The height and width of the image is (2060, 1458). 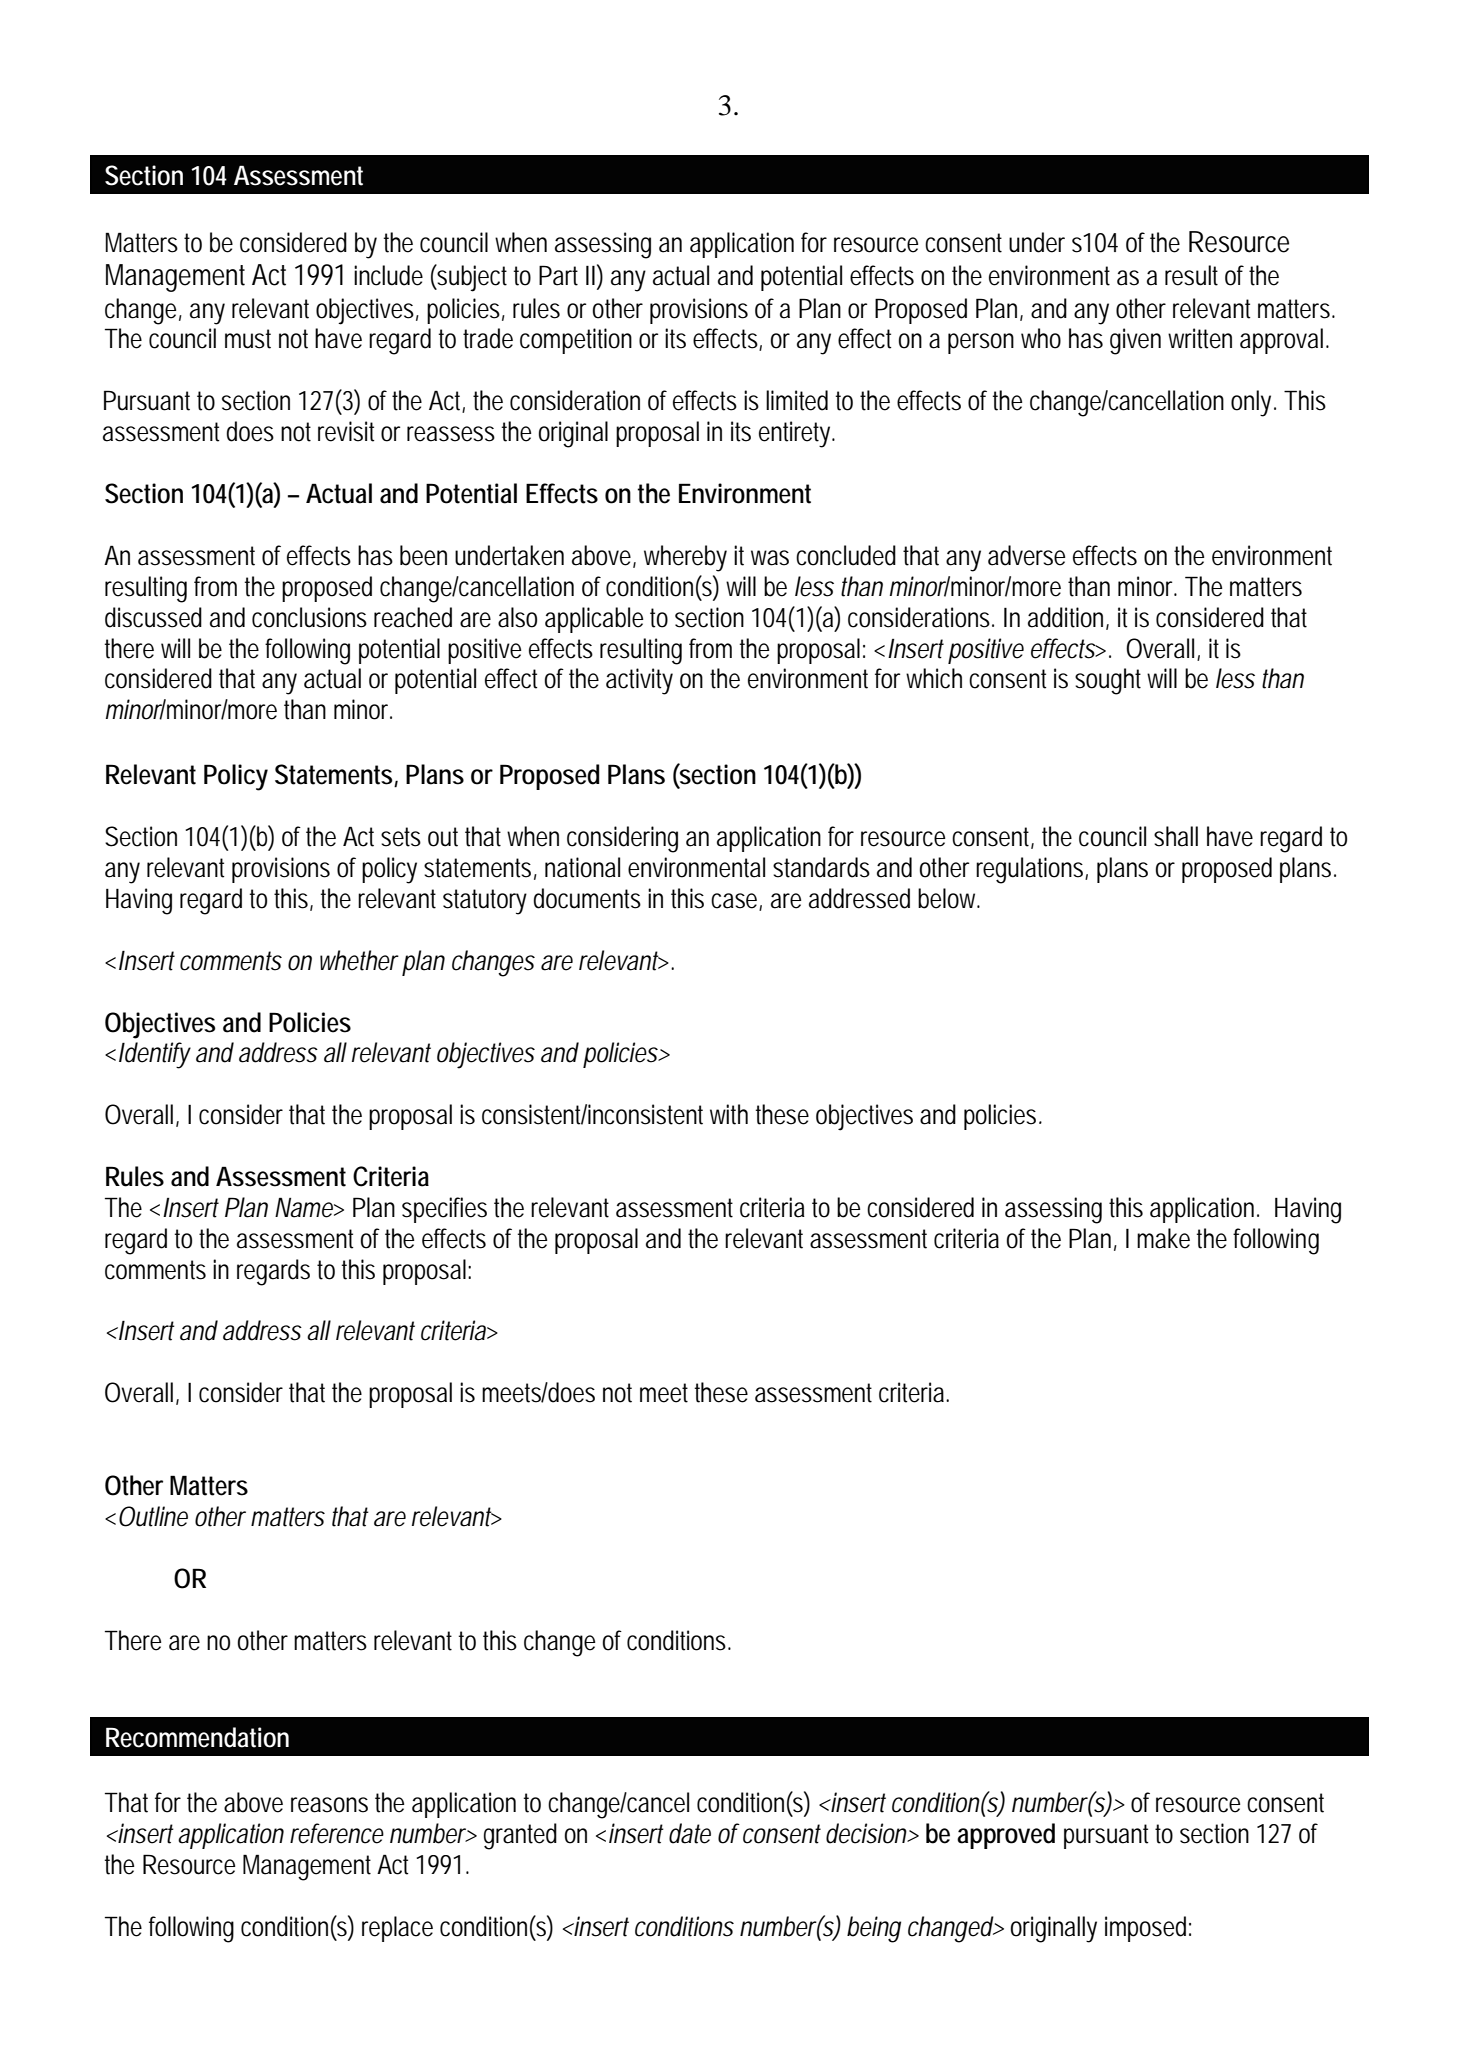 I want to click on given, so click(x=1135, y=341).
